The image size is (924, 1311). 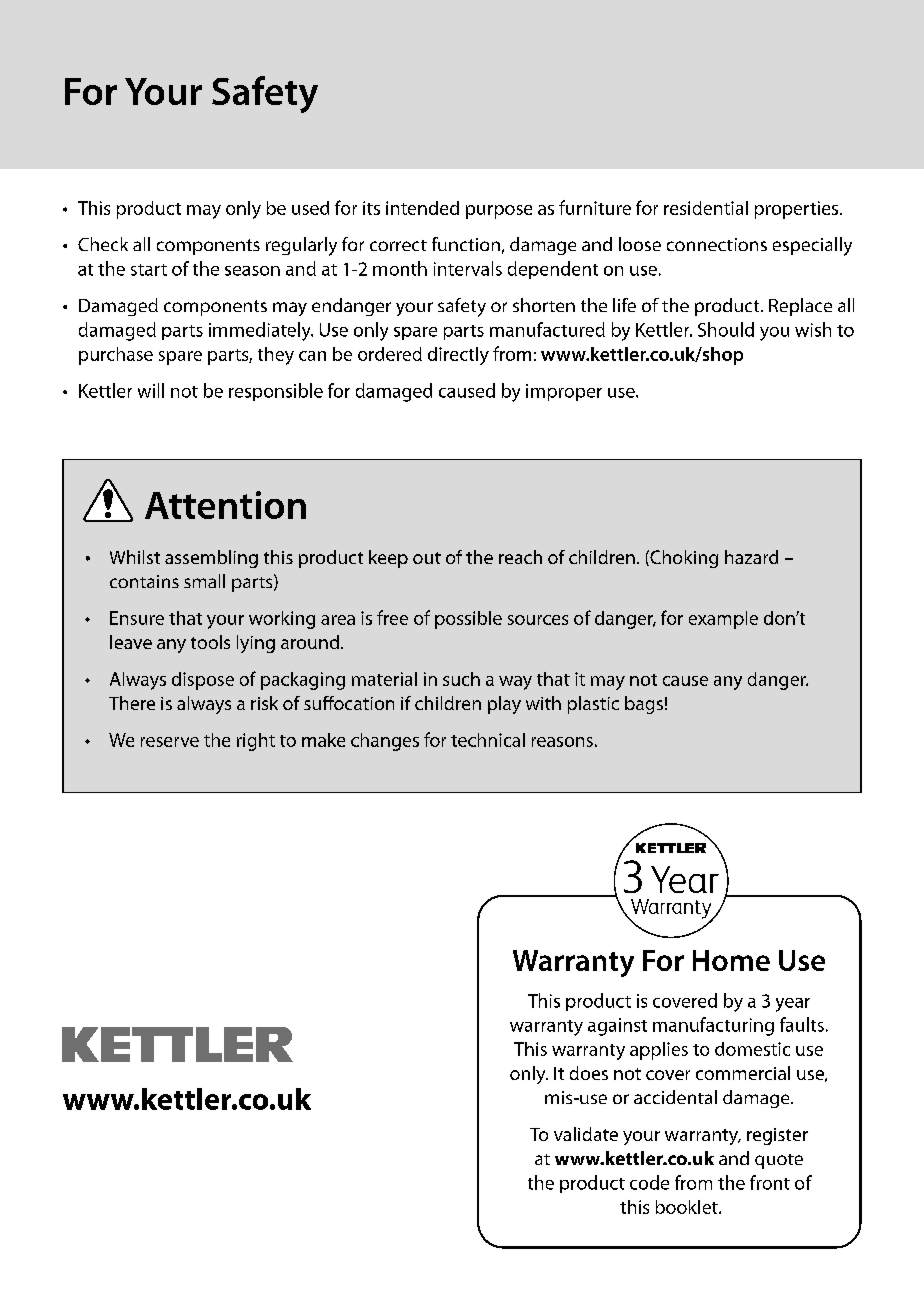 What do you see at coordinates (586, 1134) in the page?
I see `validate` at bounding box center [586, 1134].
